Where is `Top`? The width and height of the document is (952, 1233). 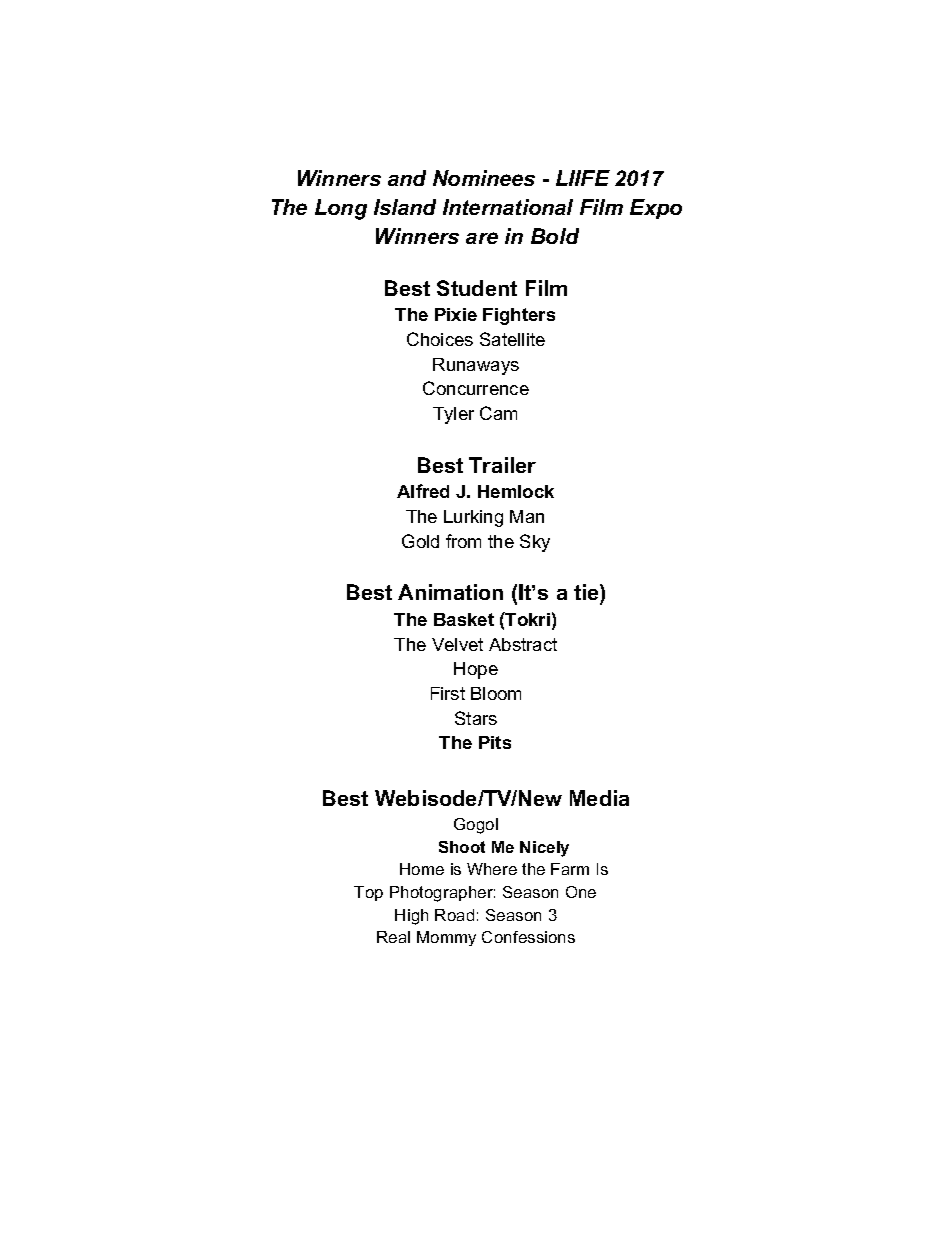 Top is located at coordinates (368, 893).
